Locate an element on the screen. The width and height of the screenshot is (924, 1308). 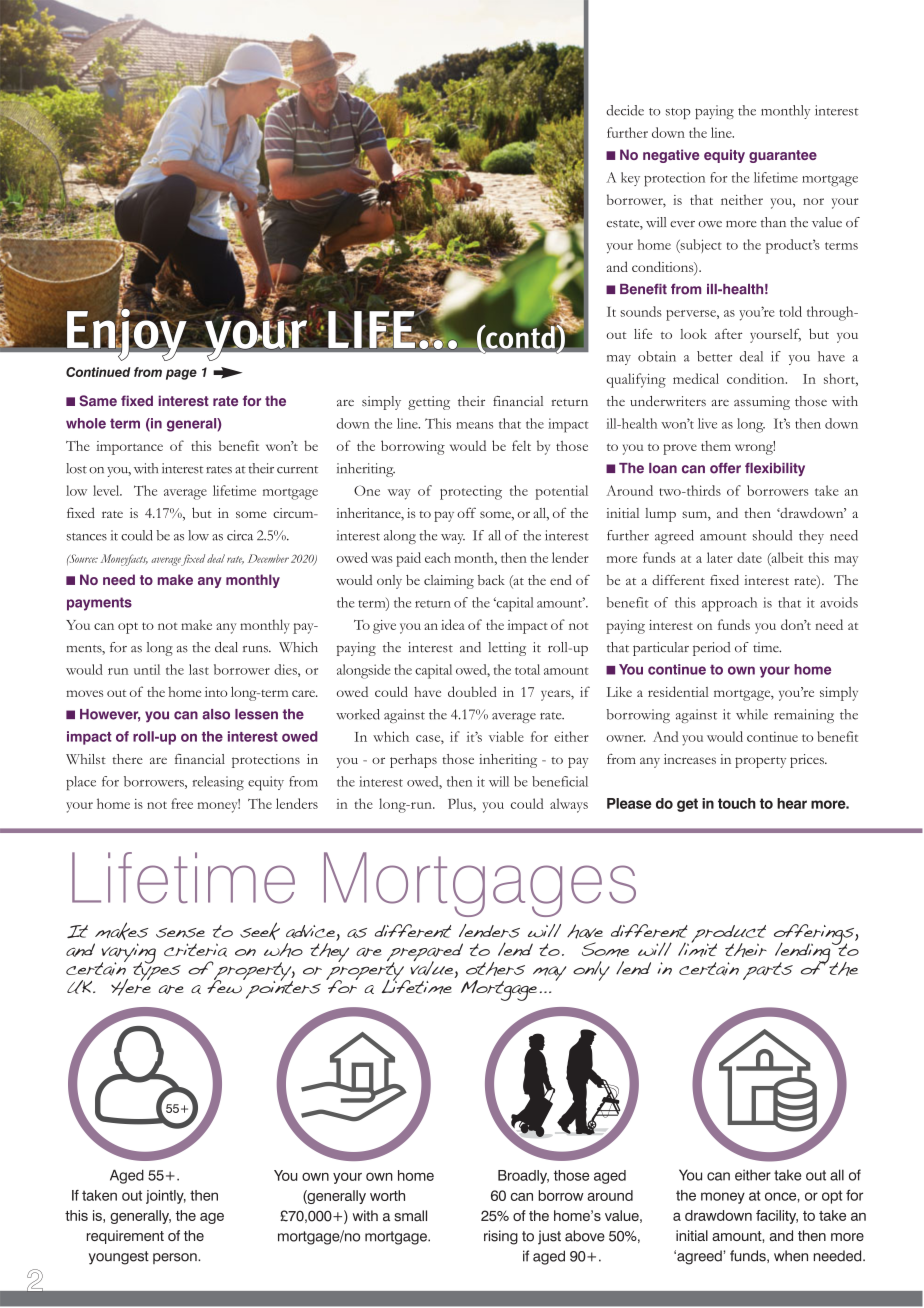
requirement is located at coordinates (125, 1237).
